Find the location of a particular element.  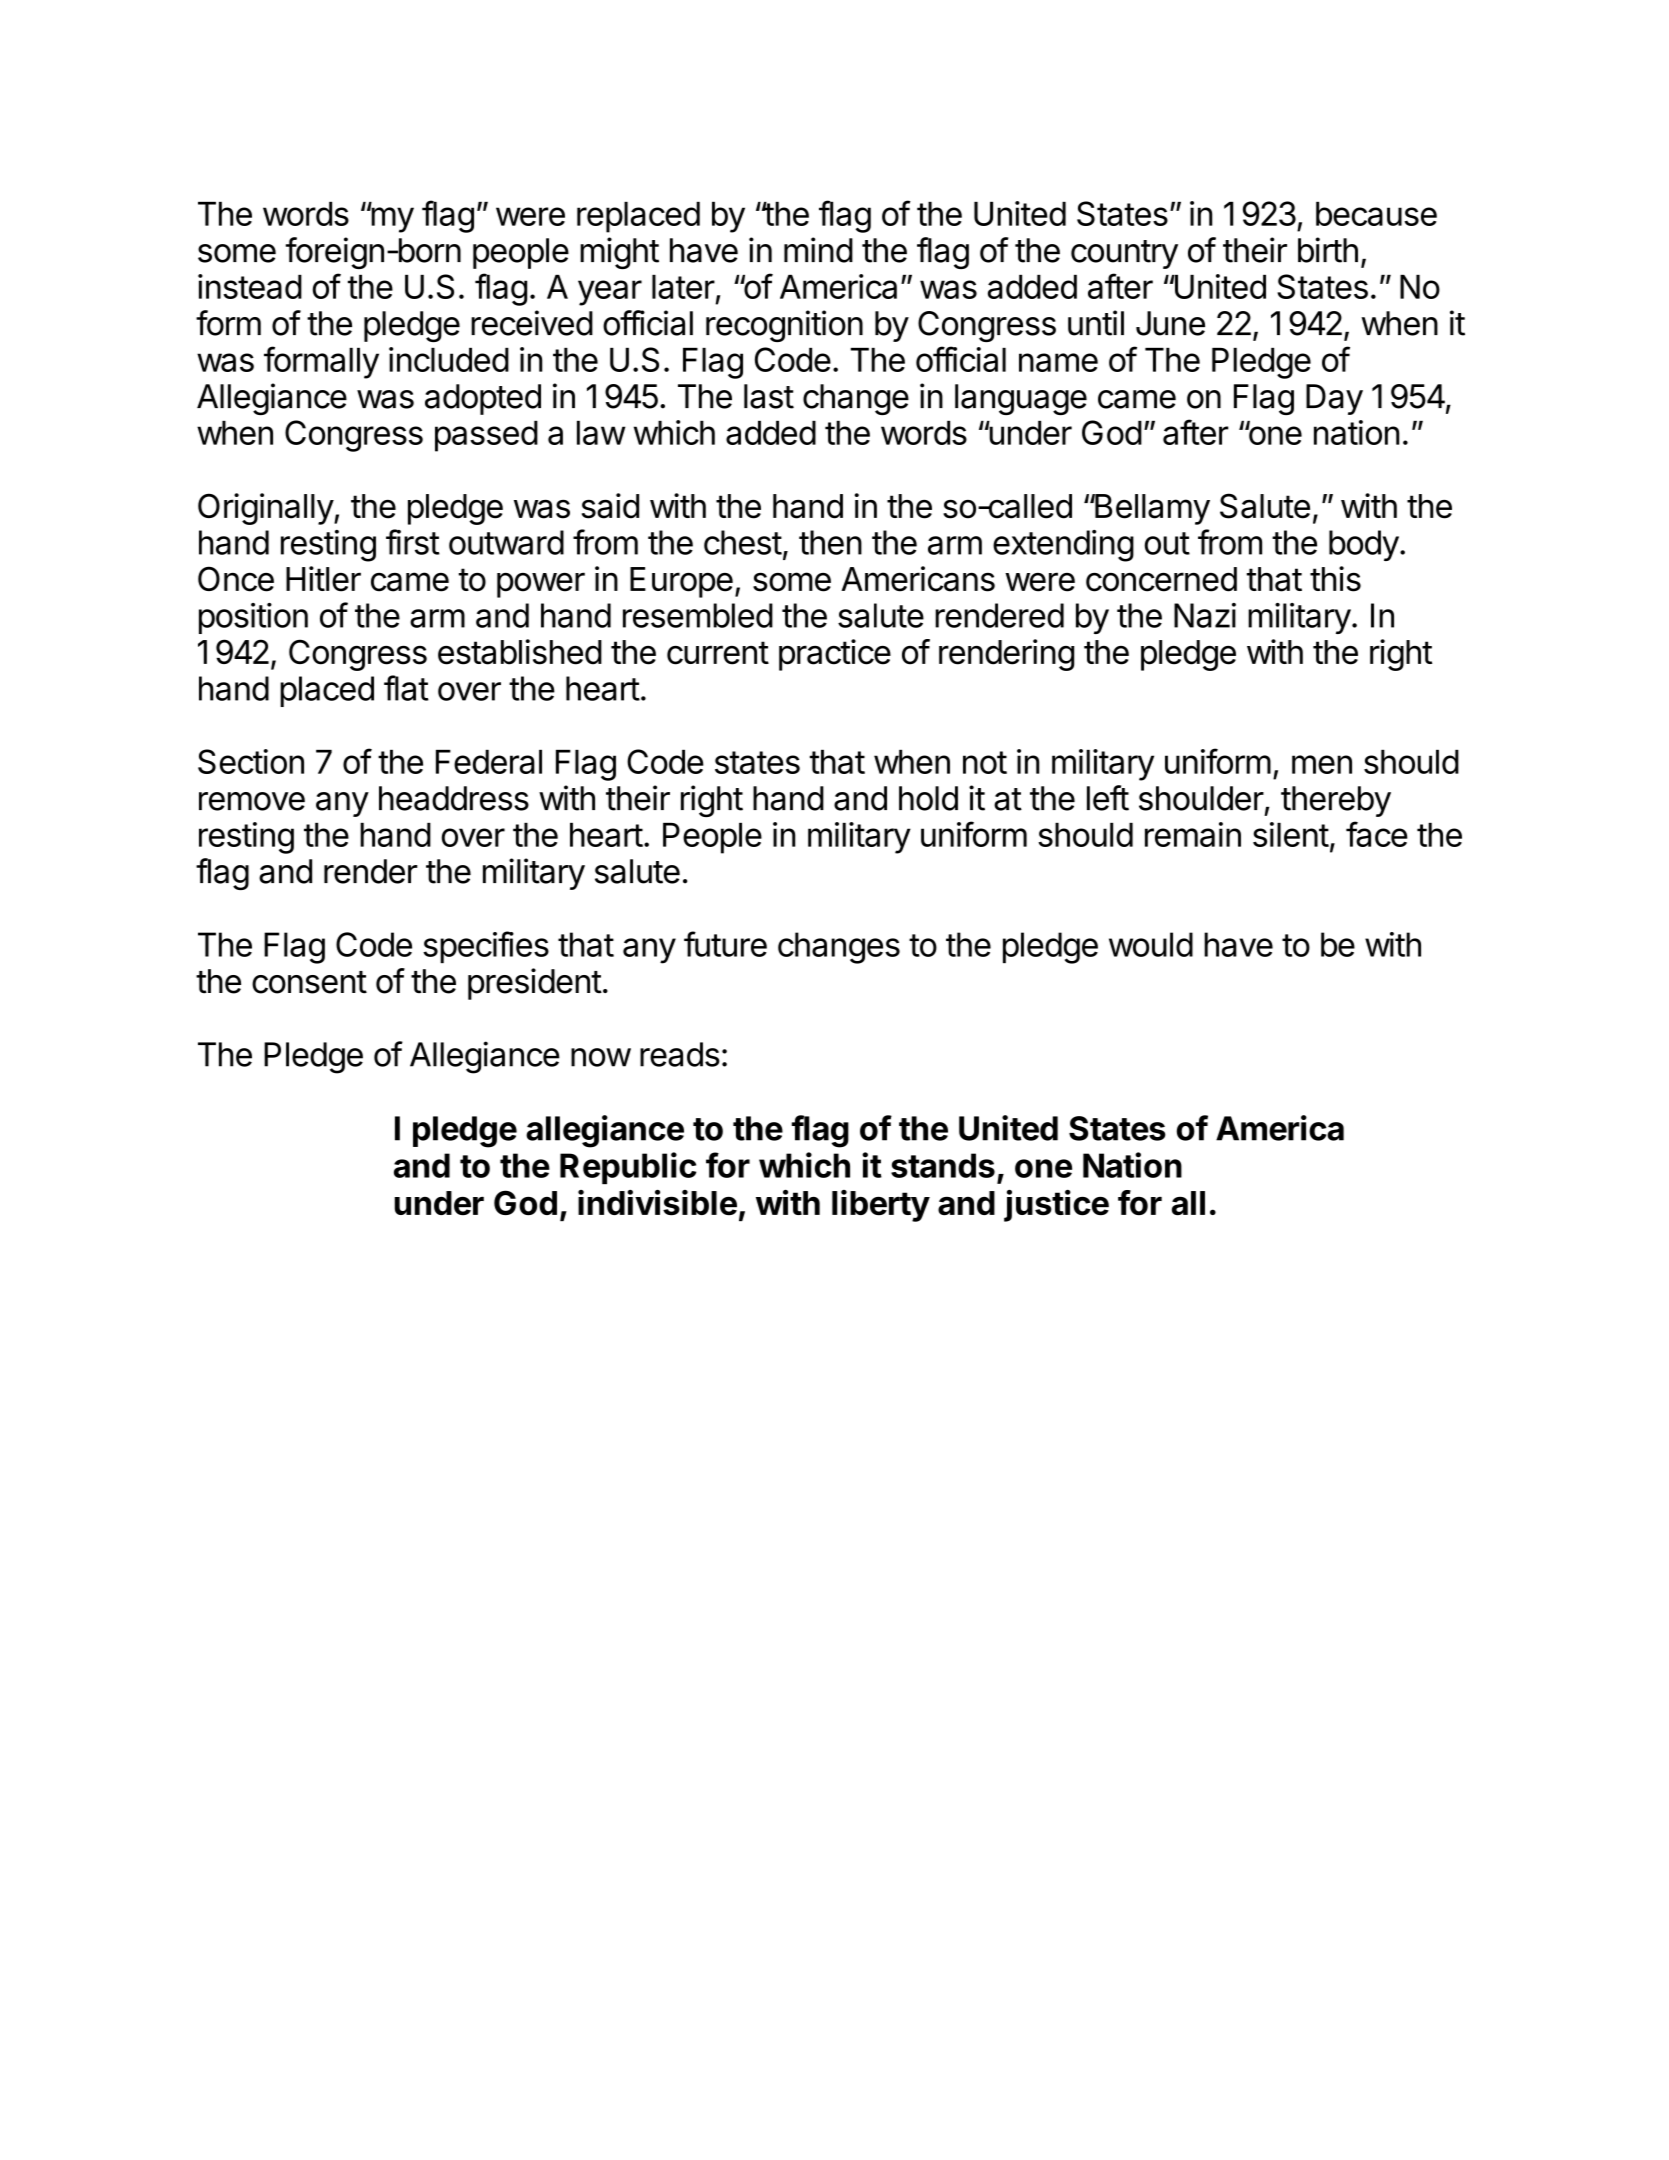

birth is located at coordinates (1328, 250).
